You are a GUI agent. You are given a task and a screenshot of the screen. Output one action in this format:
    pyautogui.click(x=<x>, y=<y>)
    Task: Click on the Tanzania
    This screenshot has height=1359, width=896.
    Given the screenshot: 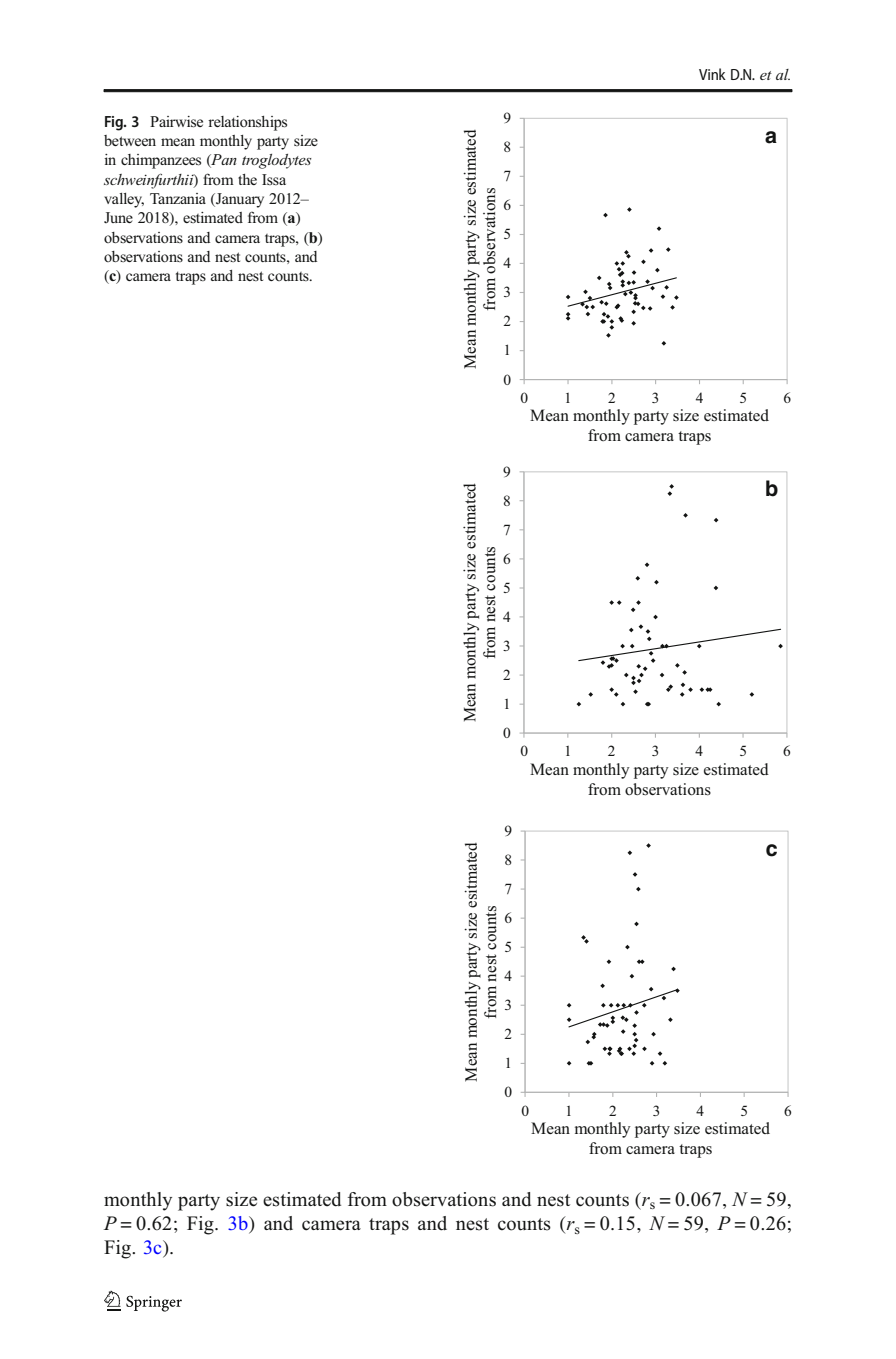 What is the action you would take?
    pyautogui.click(x=178, y=198)
